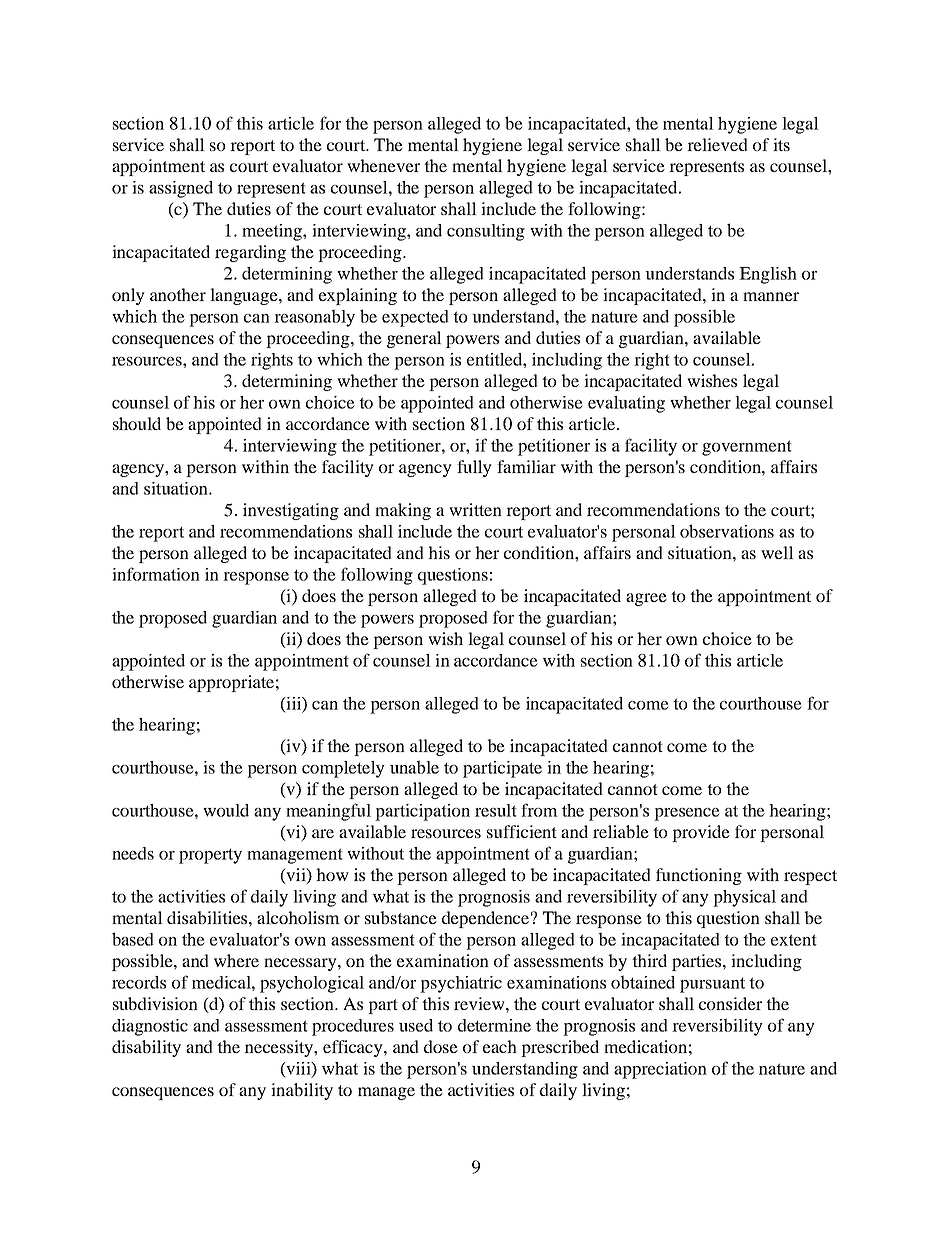 Image resolution: width=952 pixels, height=1233 pixels. What do you see at coordinates (646, 599) in the screenshot?
I see `agree` at bounding box center [646, 599].
